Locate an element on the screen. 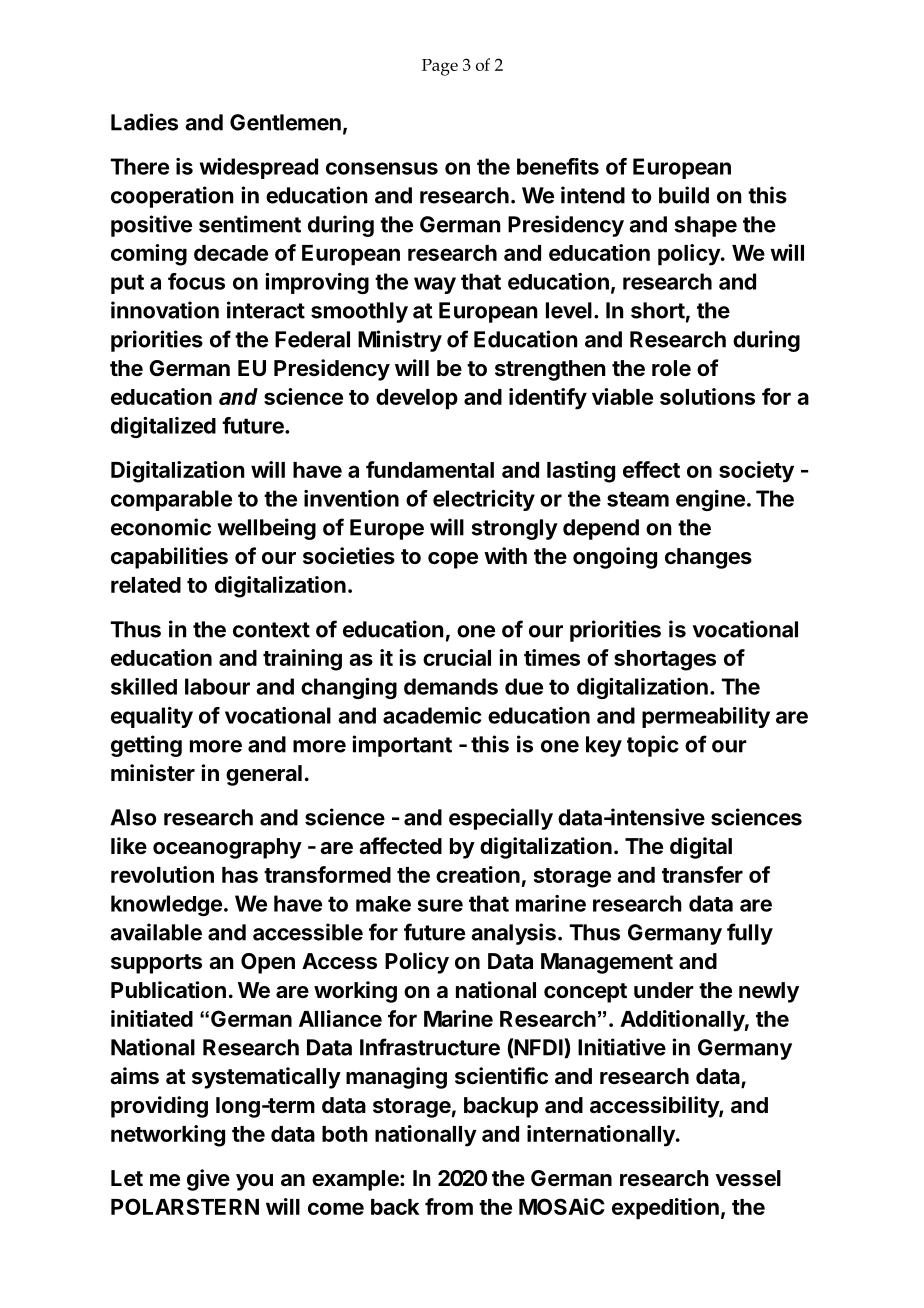 Image resolution: width=924 pixels, height=1308 pixels. cope is located at coordinates (453, 560).
